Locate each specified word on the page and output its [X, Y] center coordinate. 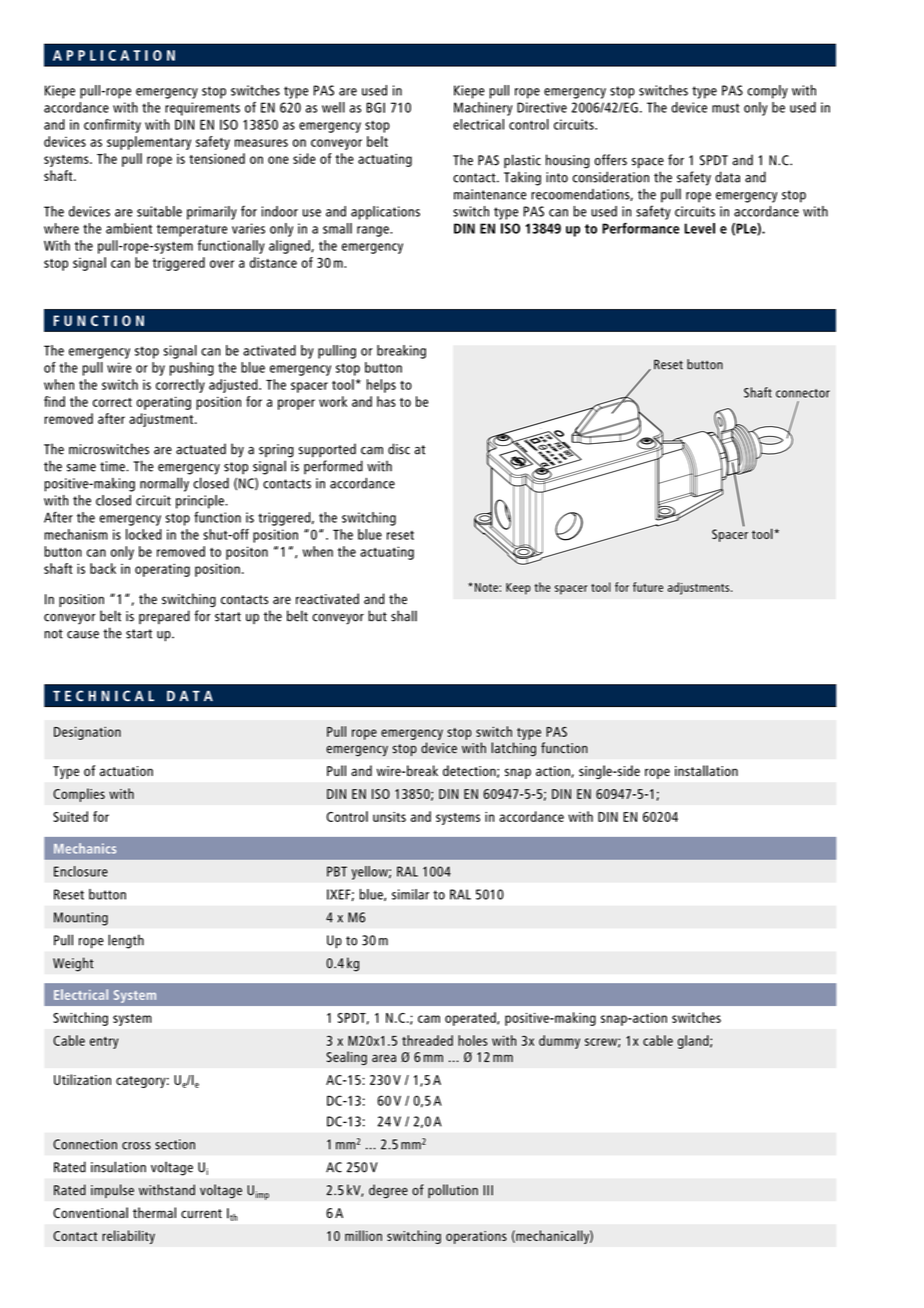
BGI [375, 107]
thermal [154, 1212]
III [488, 1190]
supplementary [149, 143]
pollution [453, 1191]
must [725, 108]
